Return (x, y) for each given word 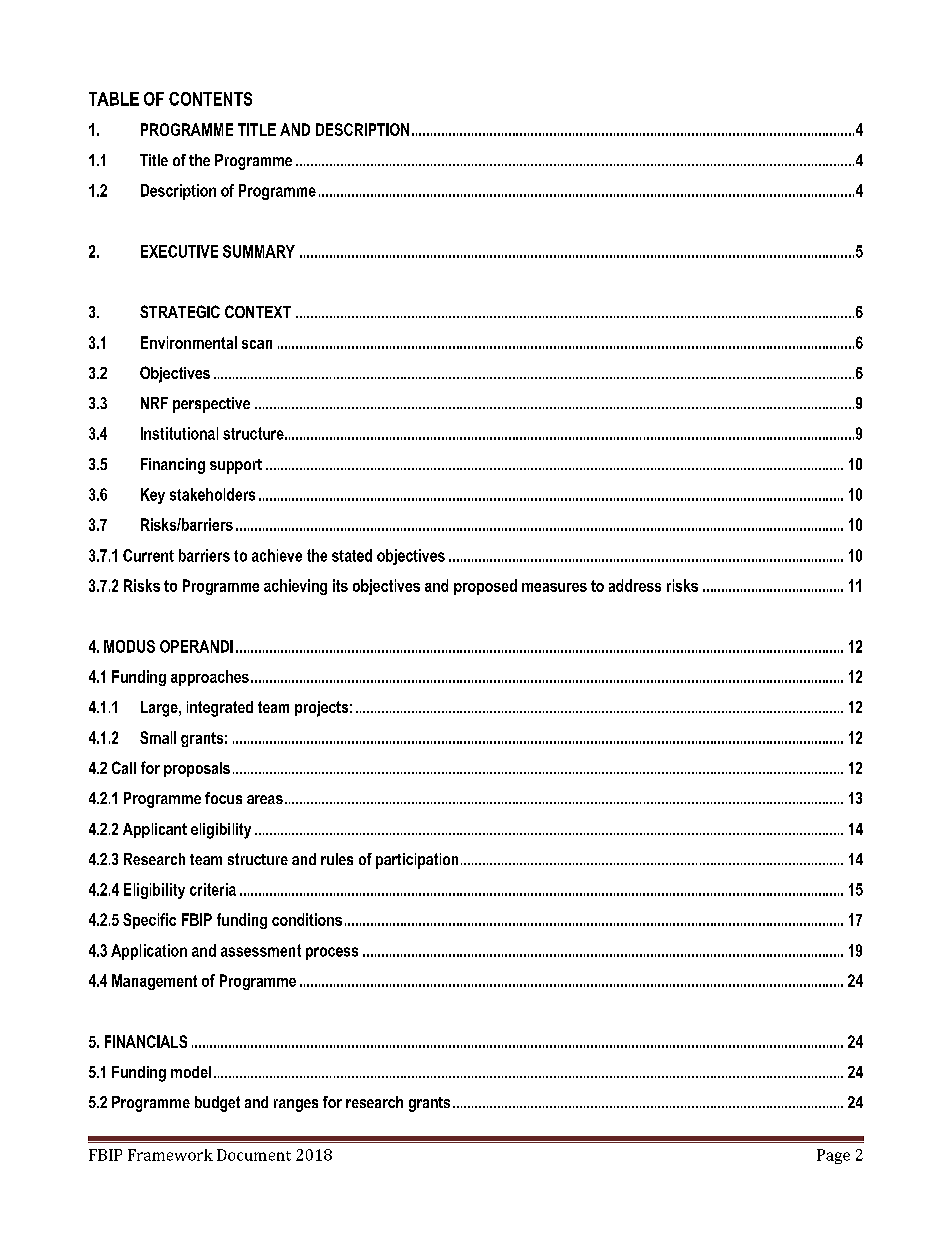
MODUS (129, 646)
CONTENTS (210, 99)
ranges (296, 1105)
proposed (485, 587)
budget (217, 1104)
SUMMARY (259, 251)
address (635, 585)
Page (833, 1156)
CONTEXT (258, 311)
